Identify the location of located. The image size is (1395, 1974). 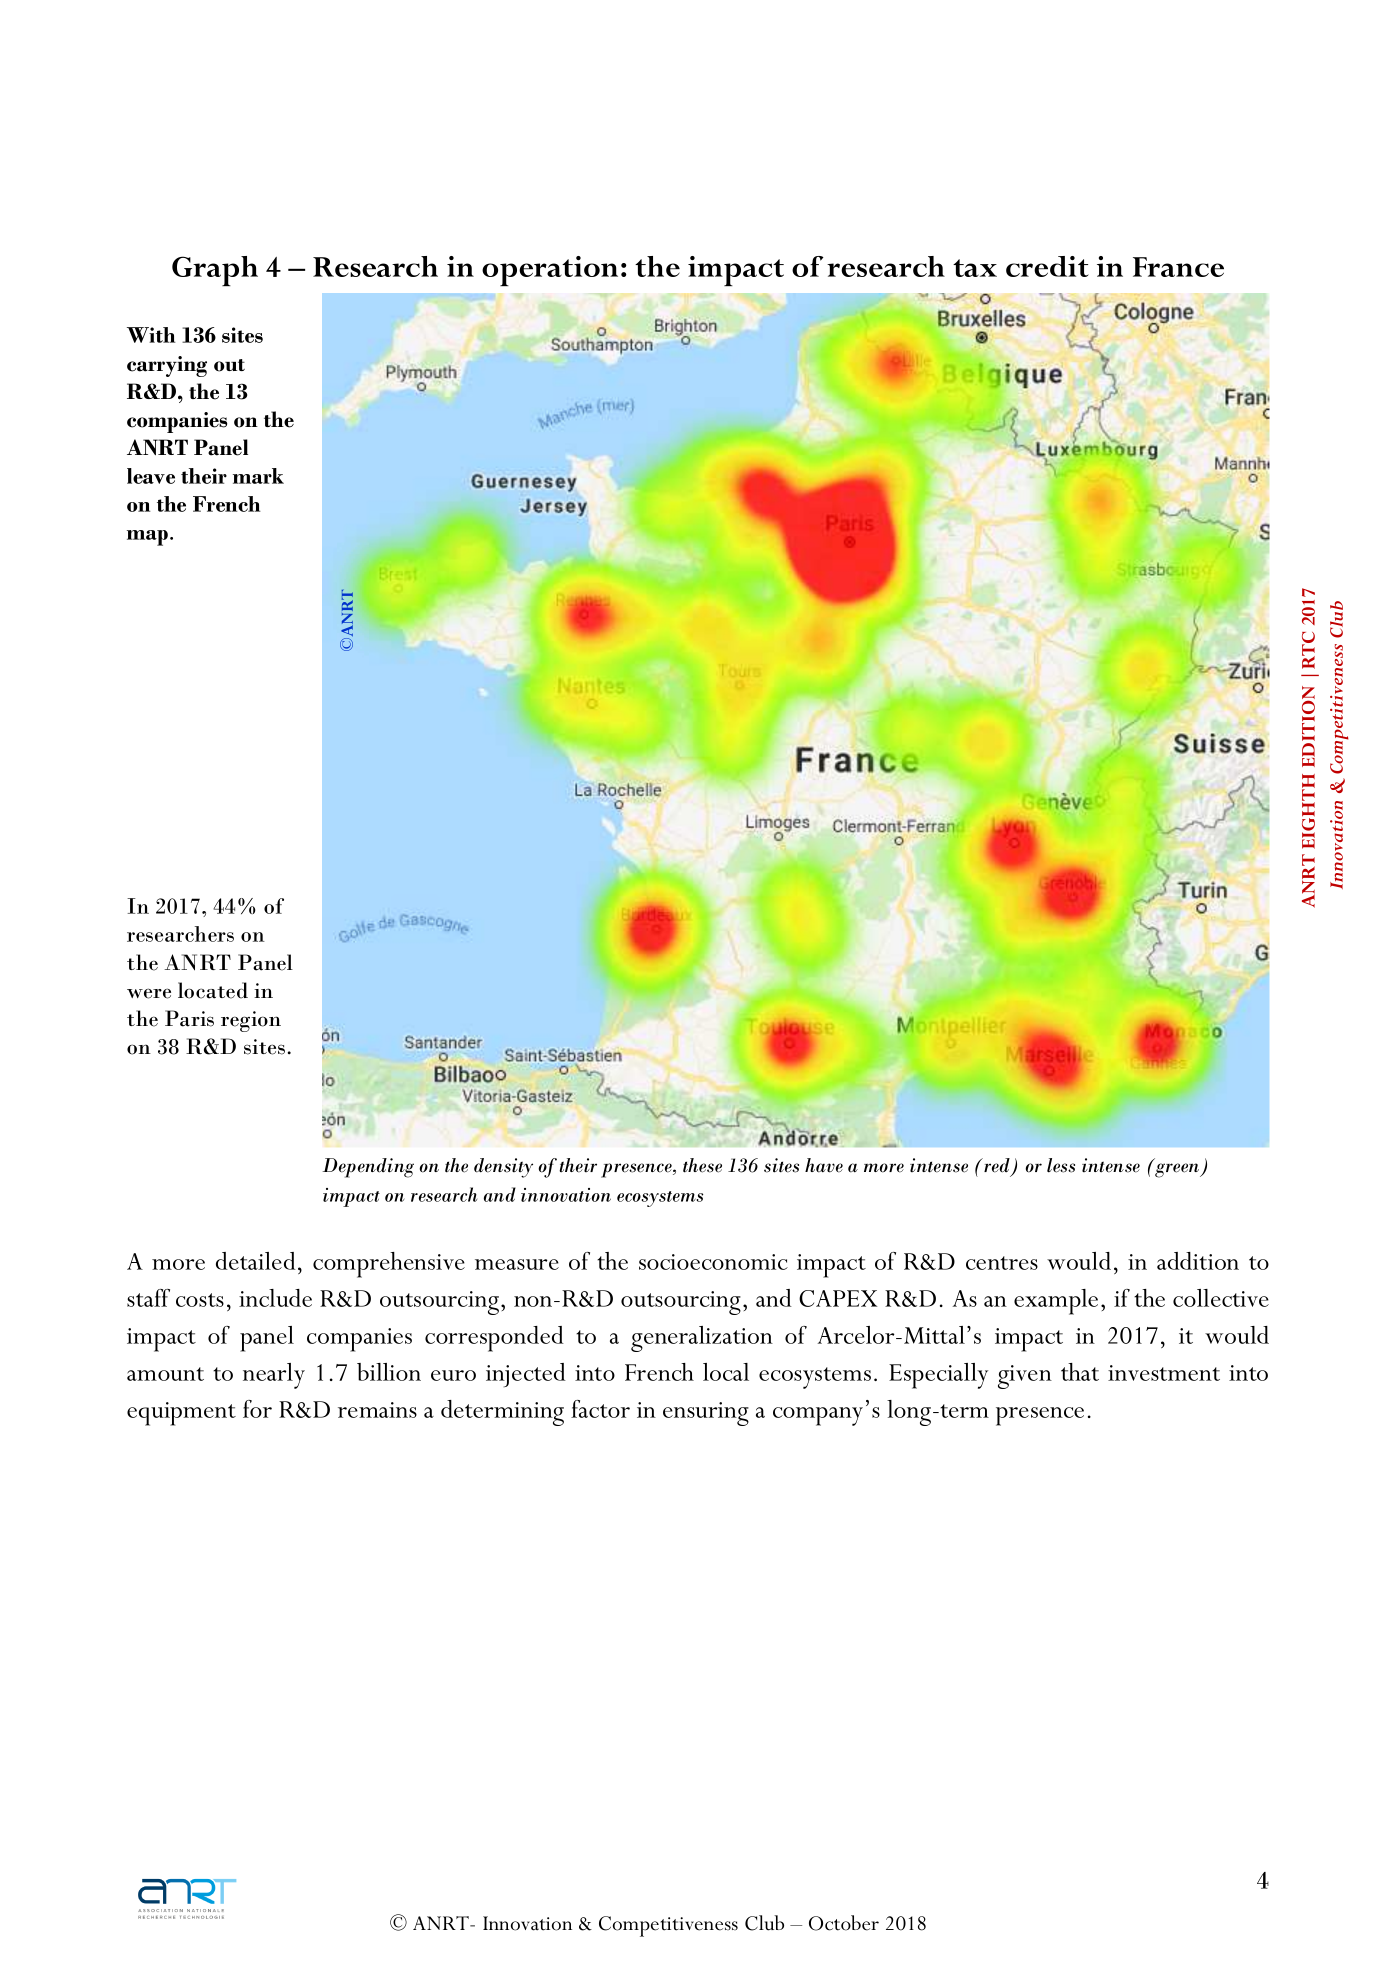
(213, 990).
